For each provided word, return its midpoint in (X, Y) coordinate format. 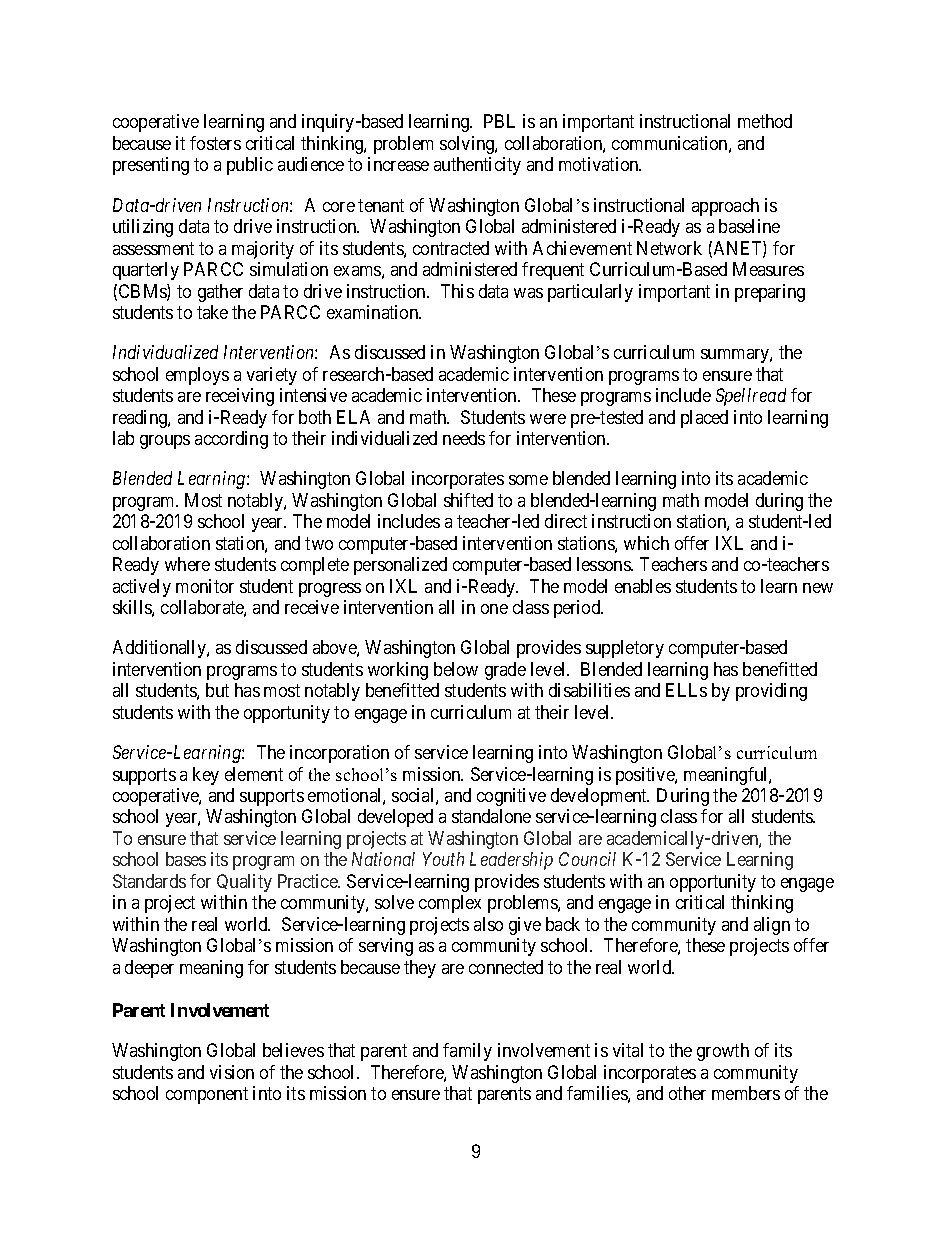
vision (232, 1072)
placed (704, 419)
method (765, 121)
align (772, 926)
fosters (215, 143)
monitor (205, 586)
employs (197, 376)
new (818, 588)
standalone (491, 816)
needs (464, 438)
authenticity (477, 166)
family (467, 1052)
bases (186, 859)
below (456, 669)
